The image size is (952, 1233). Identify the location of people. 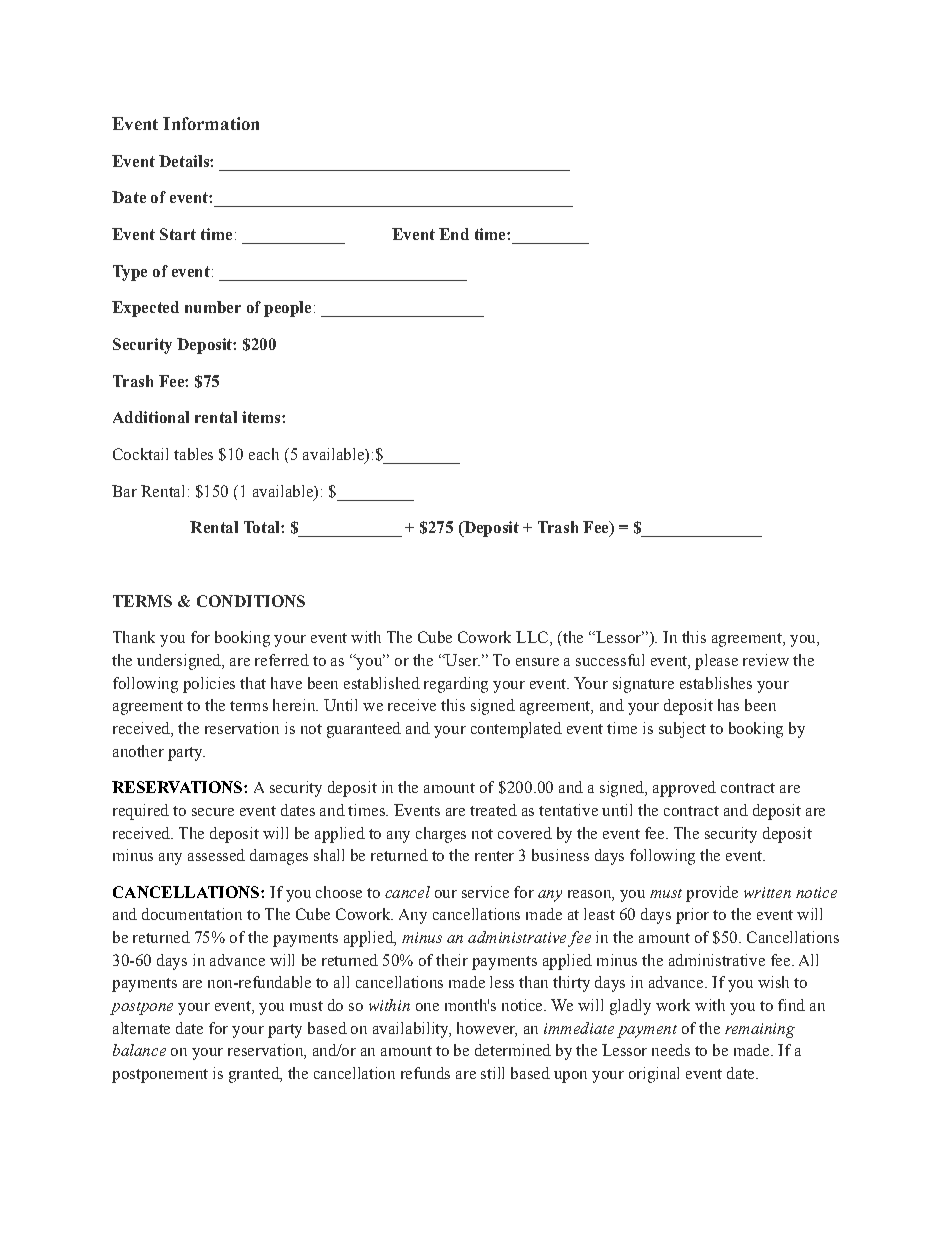
(287, 309).
